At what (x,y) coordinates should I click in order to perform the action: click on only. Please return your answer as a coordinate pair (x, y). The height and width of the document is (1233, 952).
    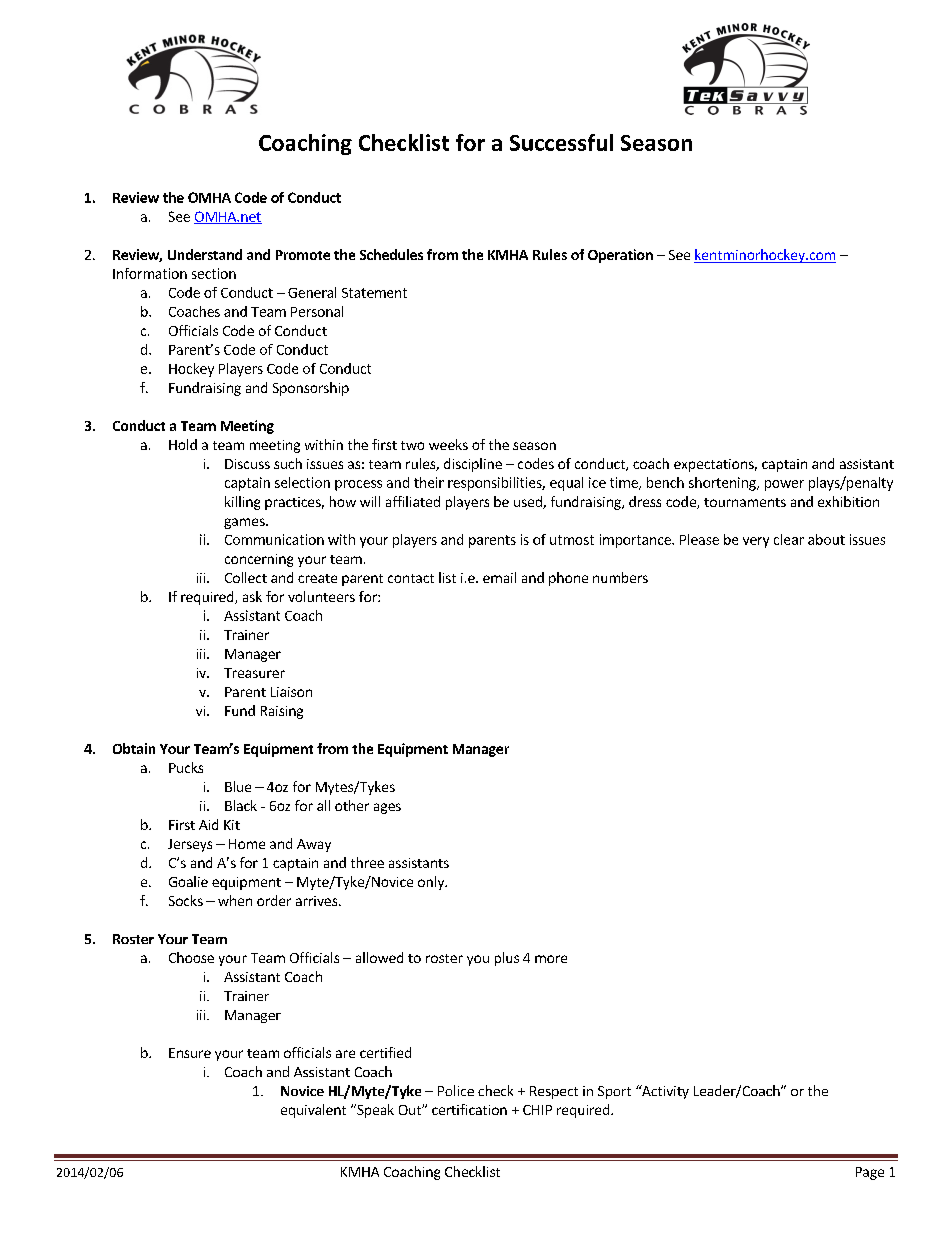
    Looking at the image, I should click on (432, 883).
